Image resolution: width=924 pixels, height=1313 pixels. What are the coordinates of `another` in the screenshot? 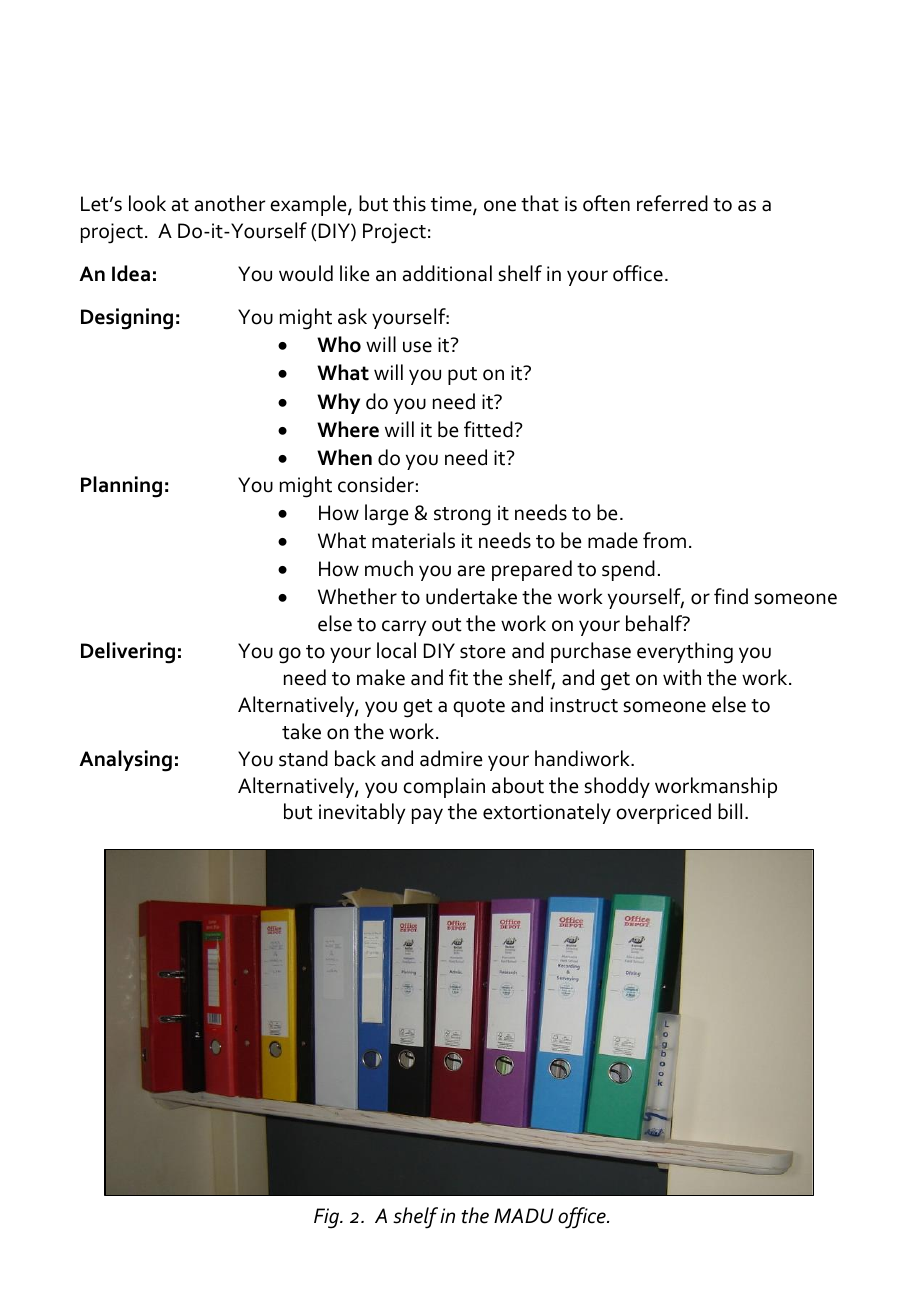 It's located at (230, 203).
